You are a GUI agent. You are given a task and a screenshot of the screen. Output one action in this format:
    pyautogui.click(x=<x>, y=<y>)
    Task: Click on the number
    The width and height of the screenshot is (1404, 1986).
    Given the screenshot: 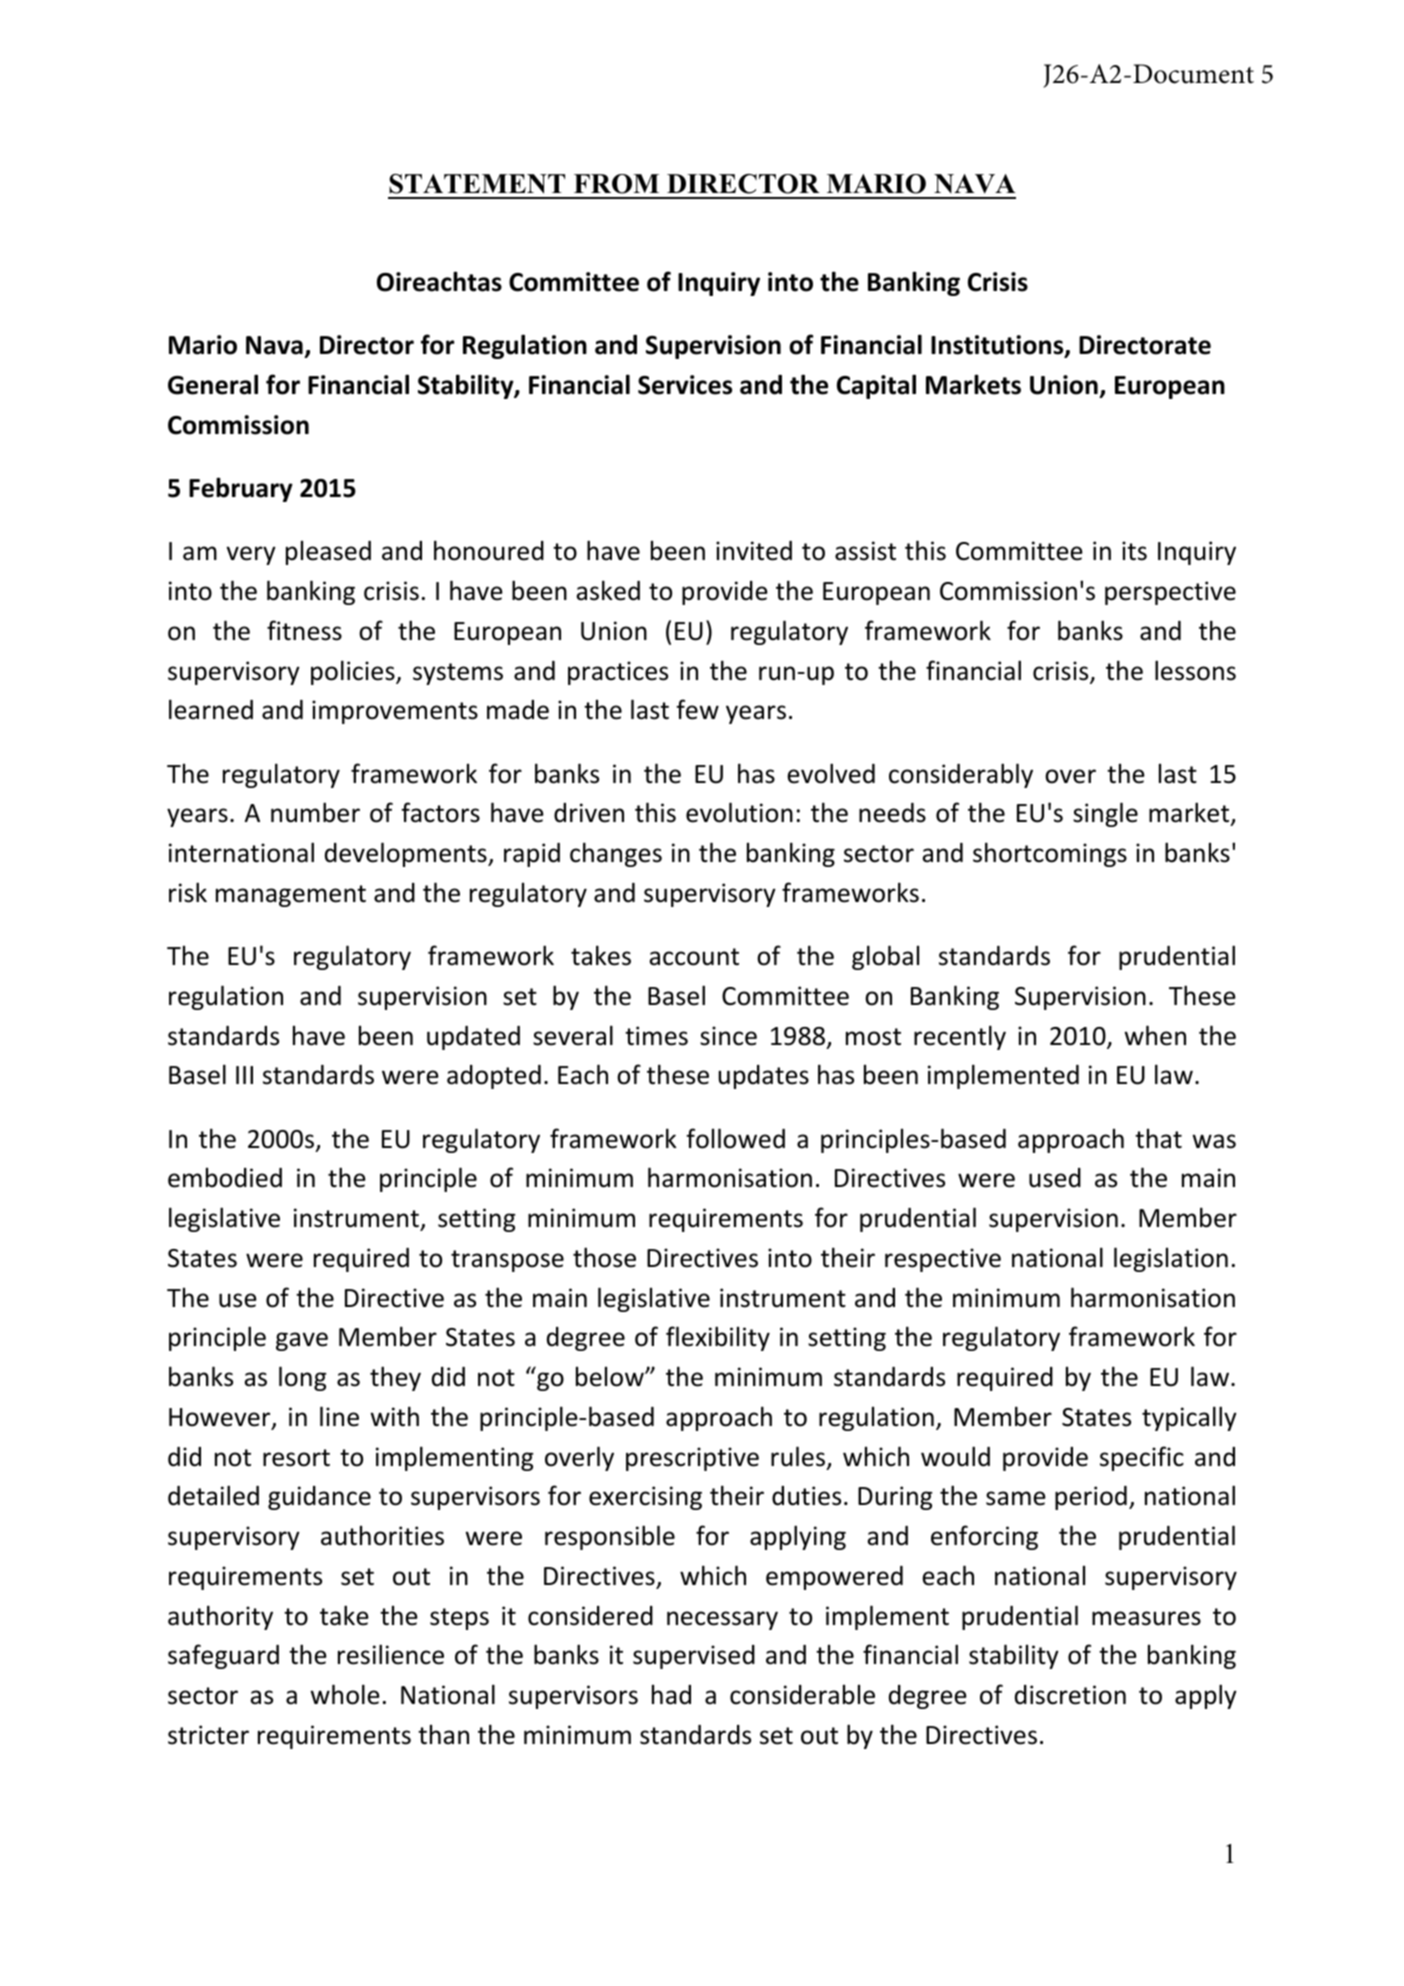 What is the action you would take?
    pyautogui.click(x=315, y=812)
